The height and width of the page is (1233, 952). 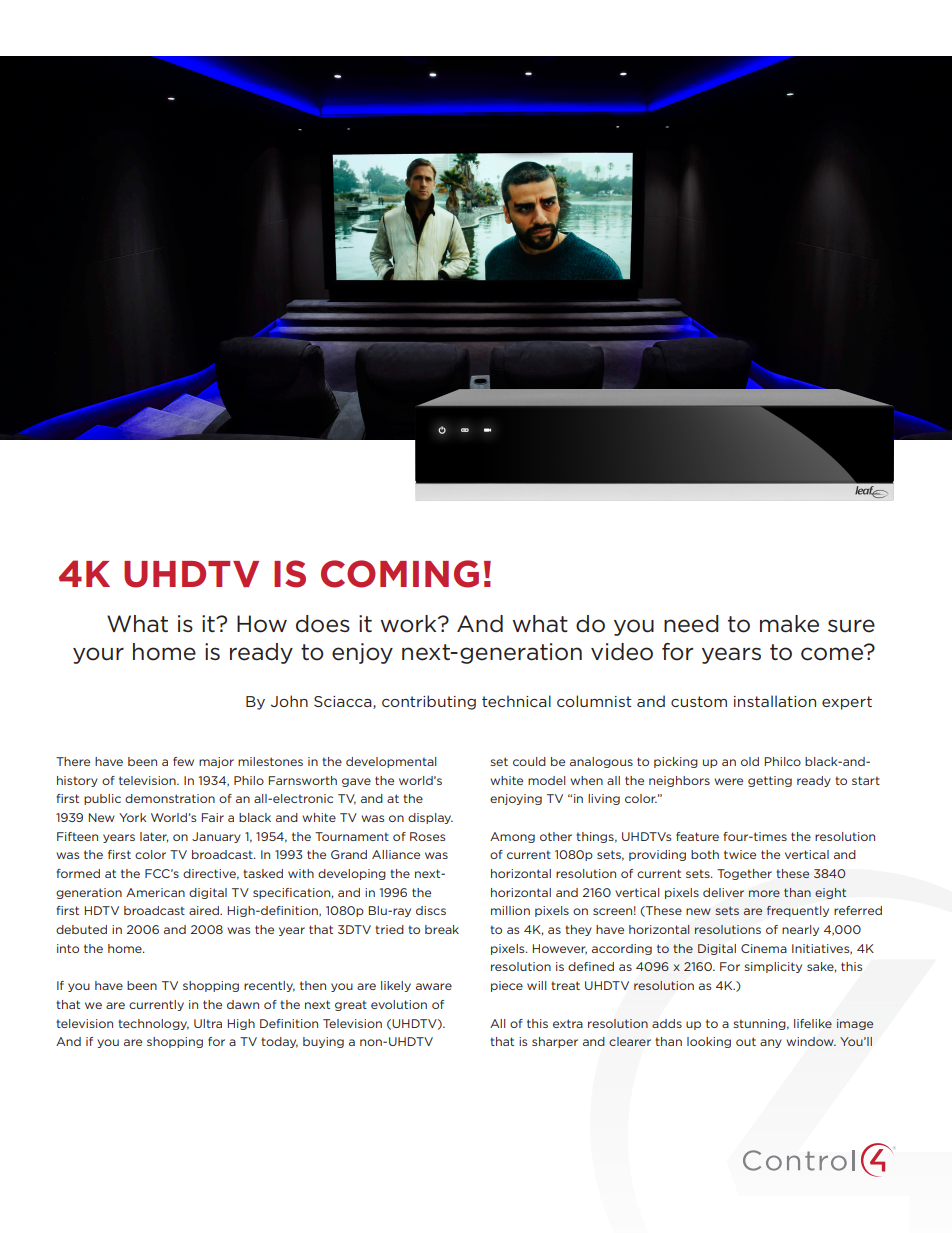 I want to click on discs, so click(x=431, y=910).
